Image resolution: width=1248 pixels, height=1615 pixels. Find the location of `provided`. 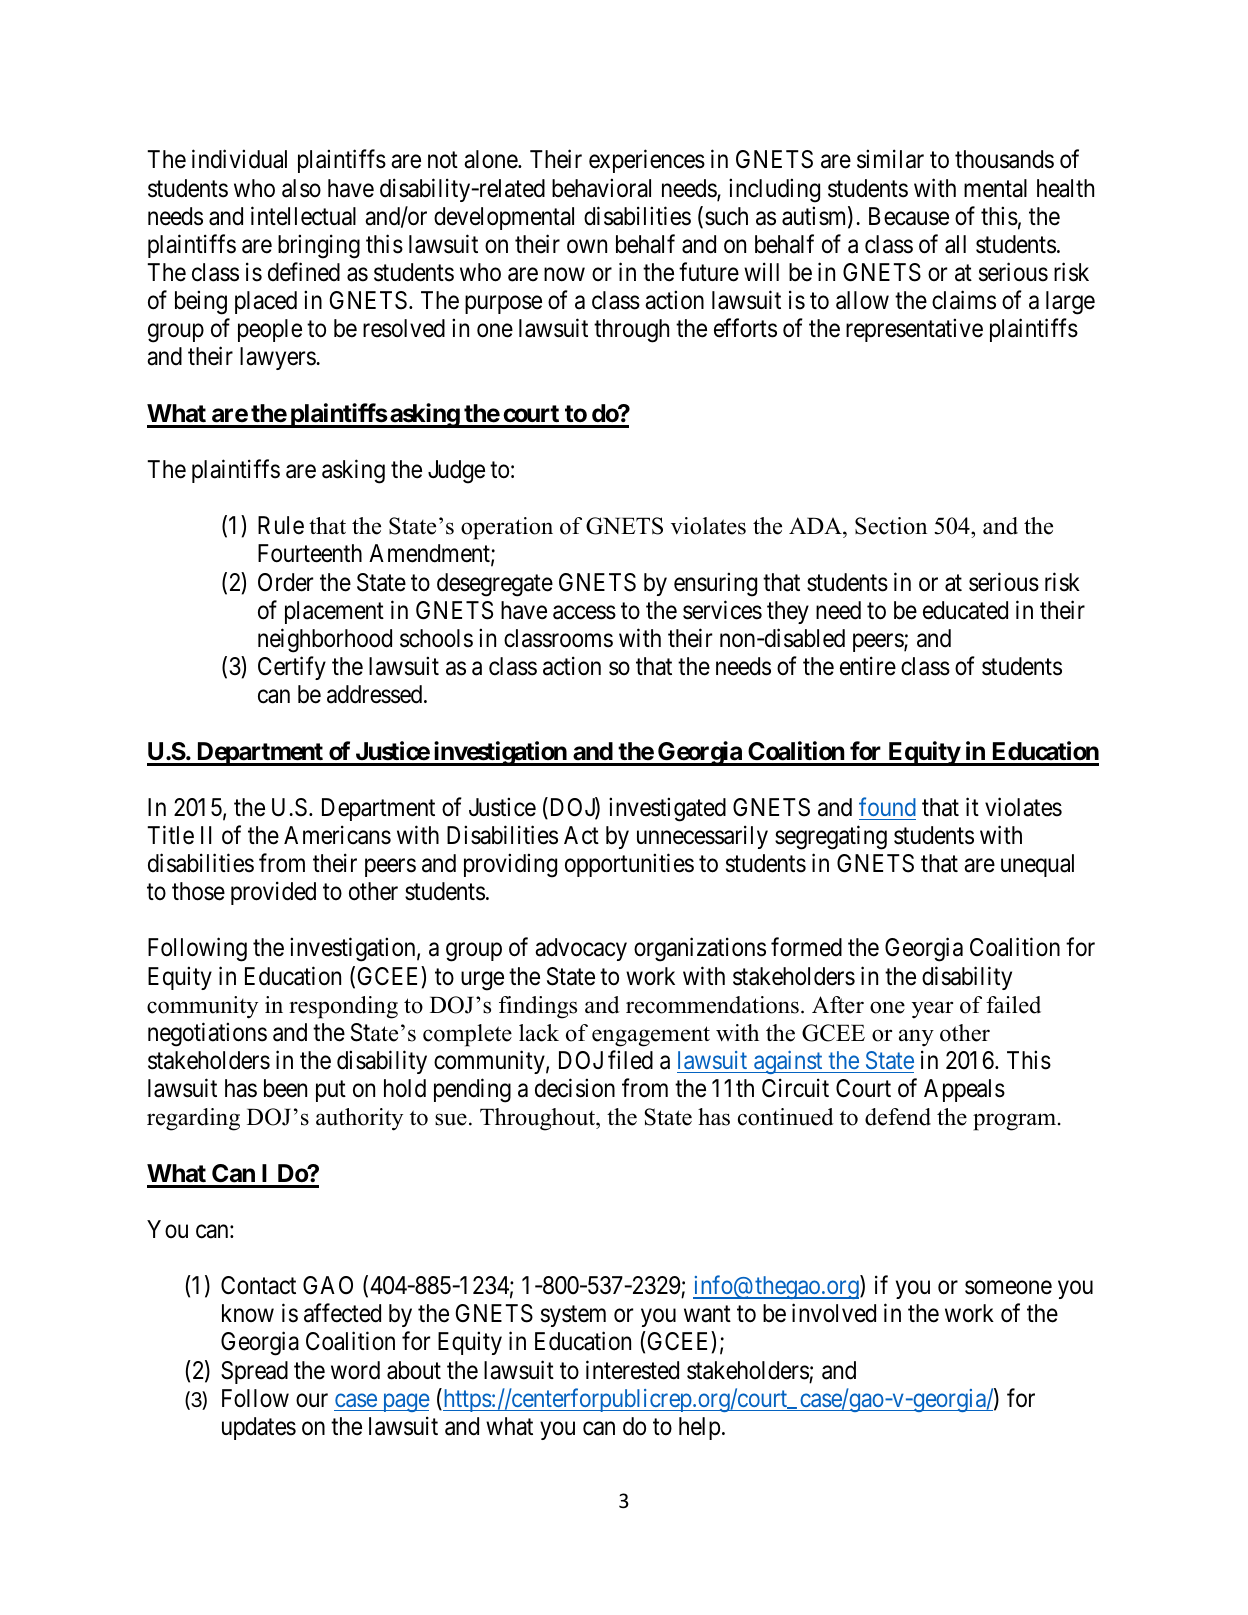

provided is located at coordinates (273, 893).
